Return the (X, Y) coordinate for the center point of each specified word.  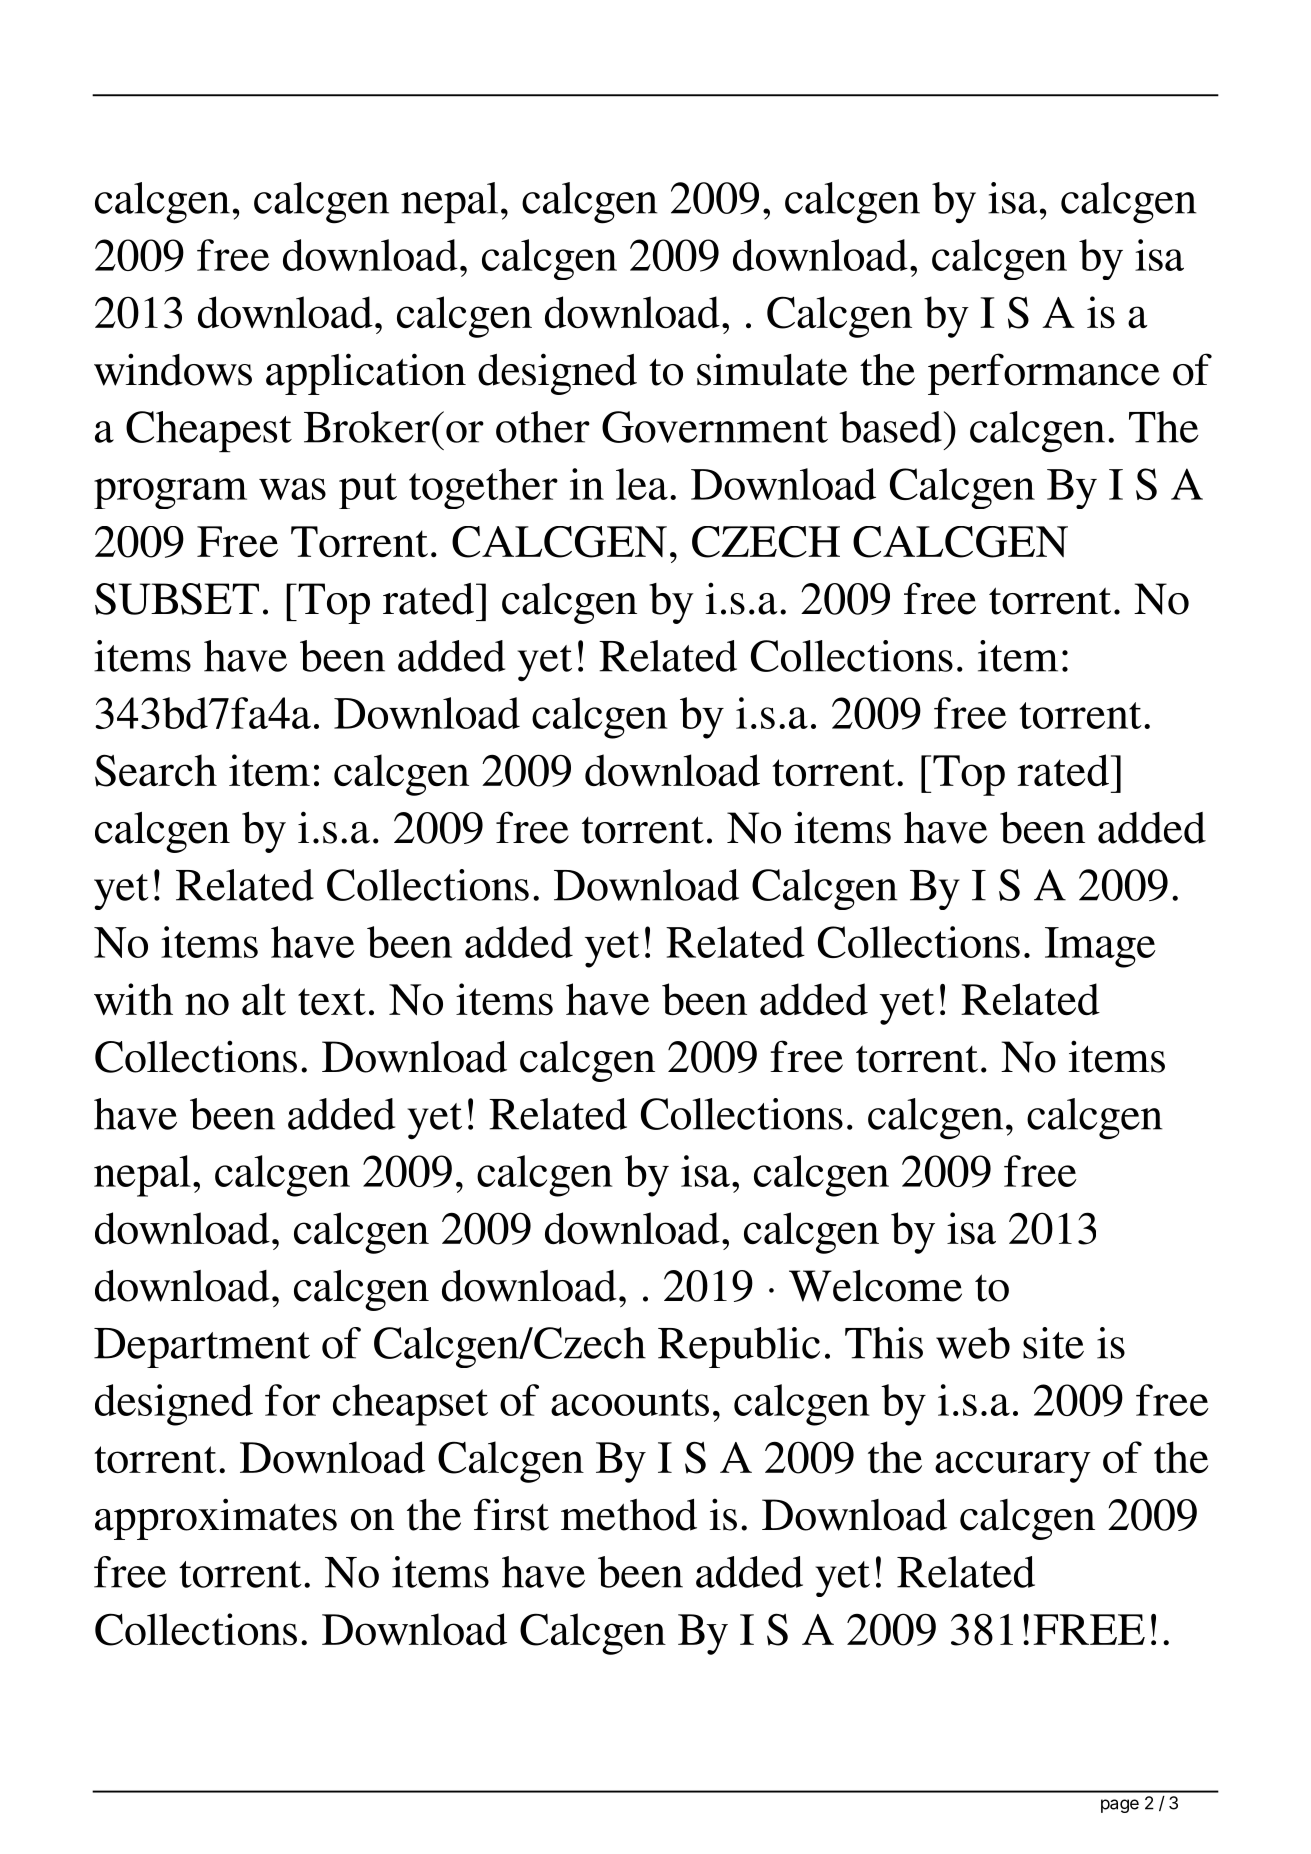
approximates (216, 1519)
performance (1044, 374)
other (543, 427)
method (629, 1515)
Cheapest (209, 431)
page (1120, 1806)
